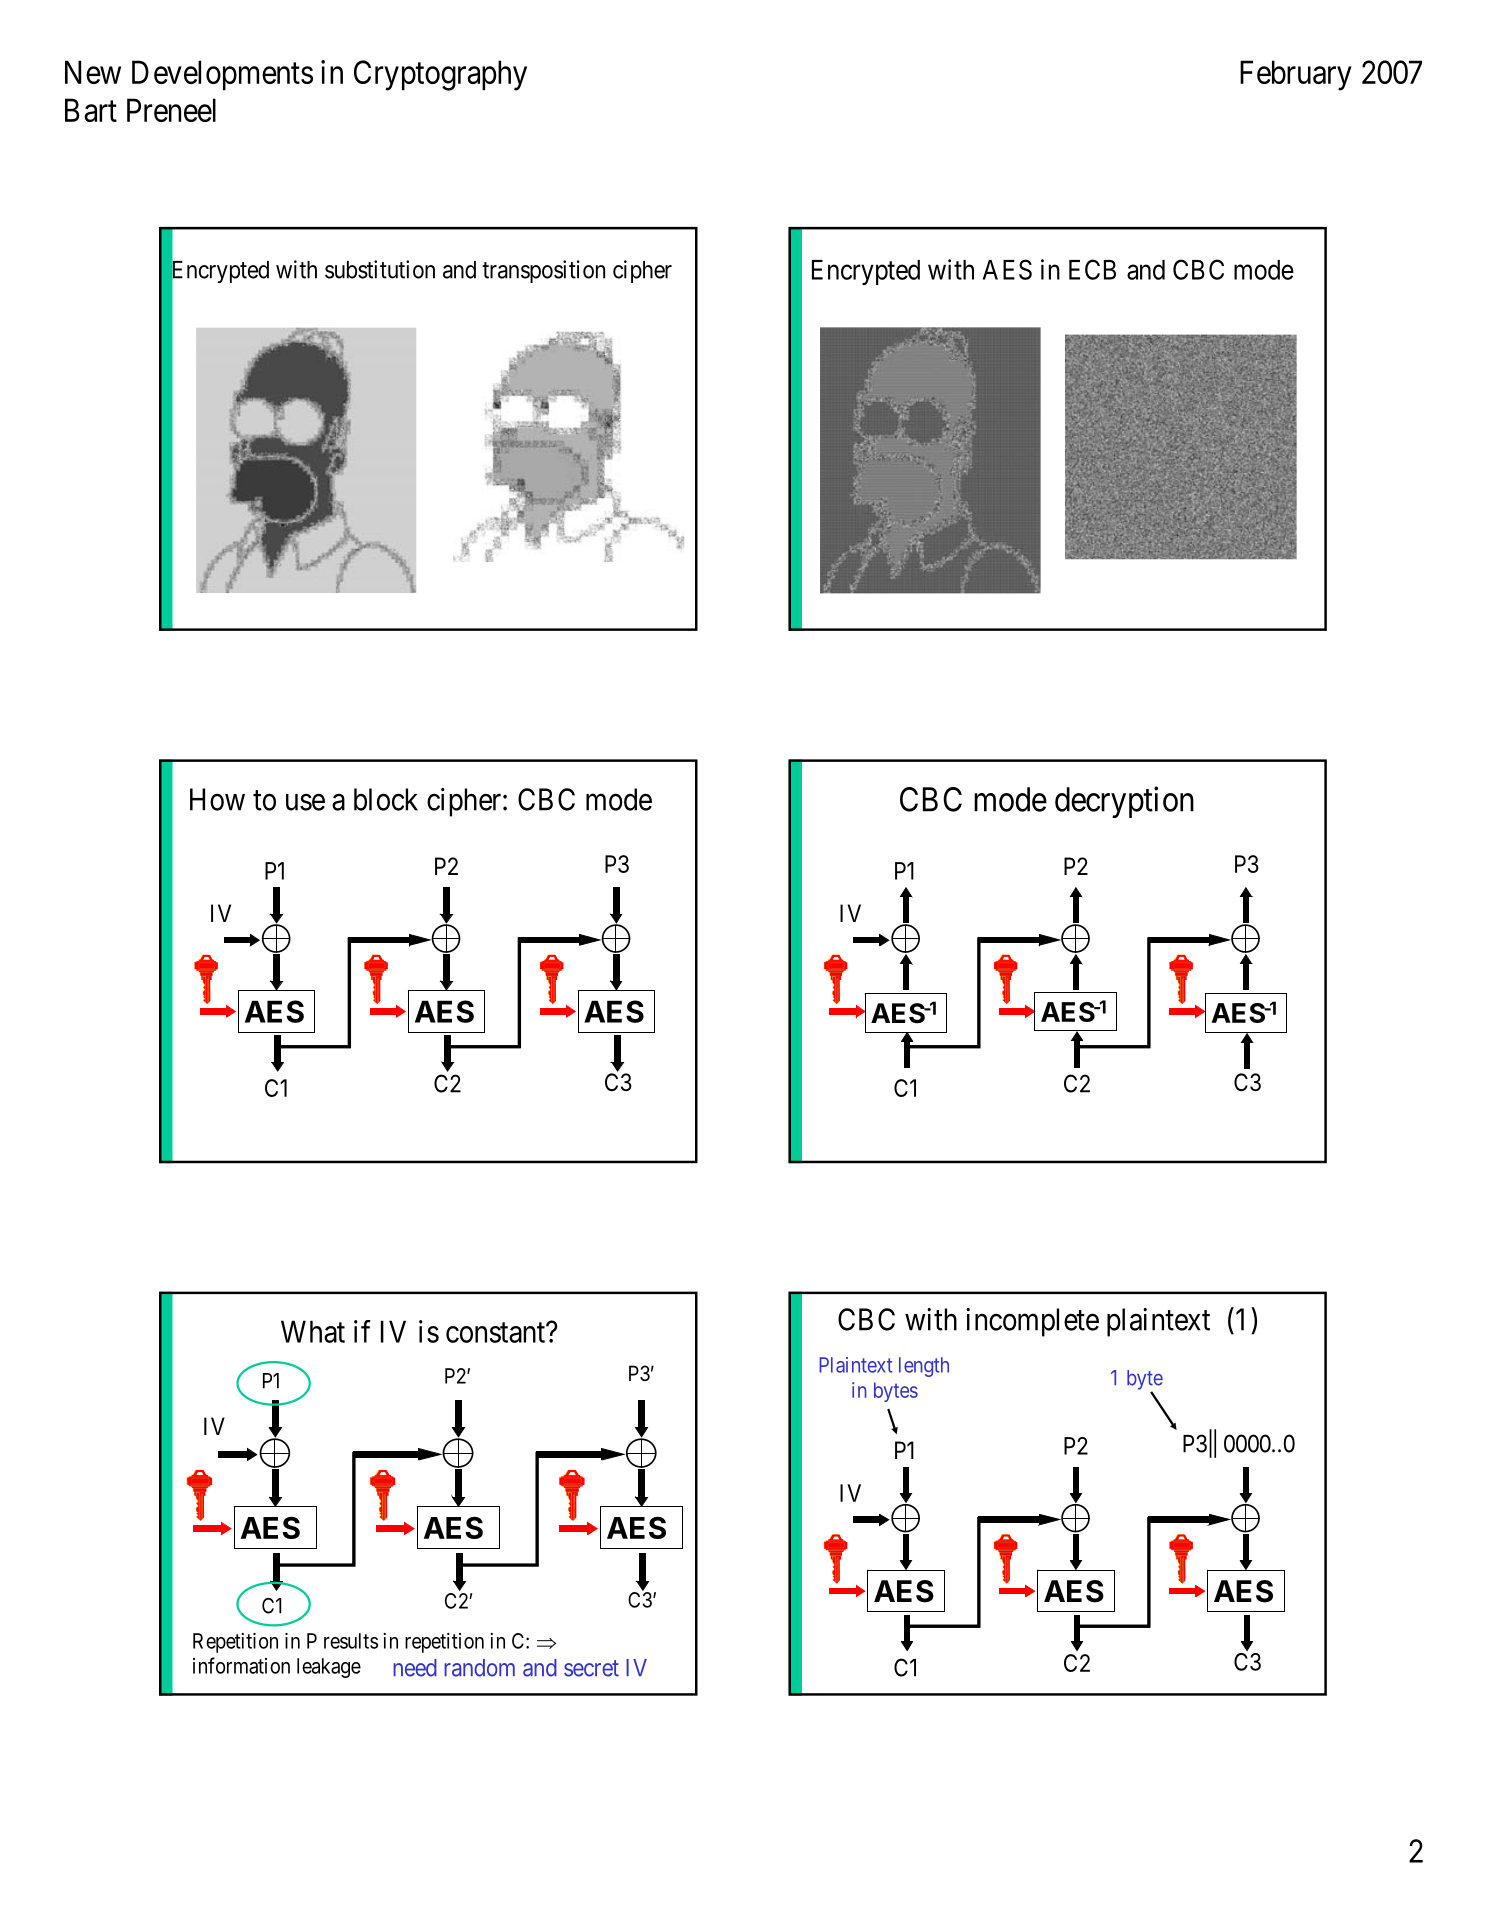  What do you see at coordinates (440, 75) in the document?
I see `Cryptography` at bounding box center [440, 75].
